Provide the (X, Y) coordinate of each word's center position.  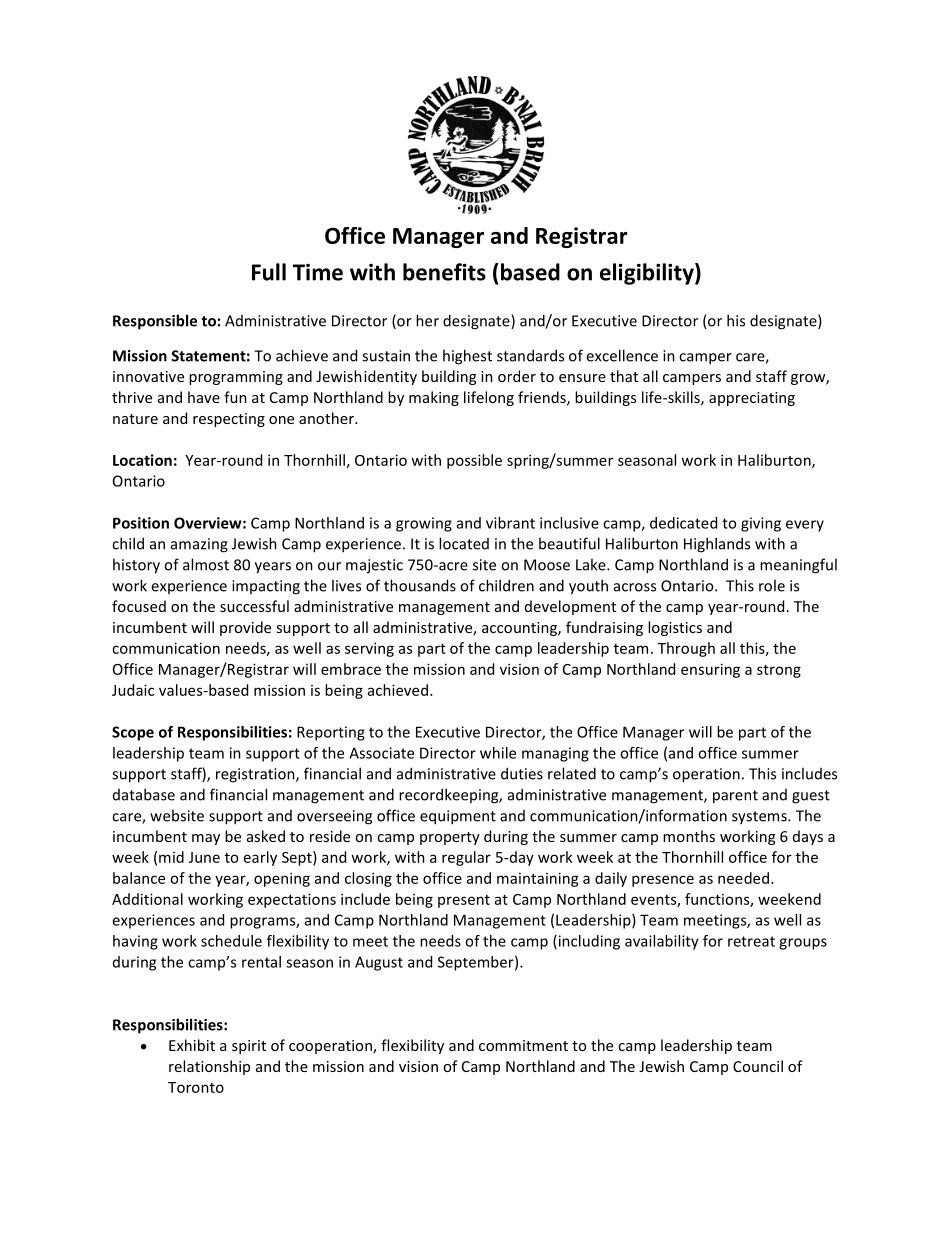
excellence (622, 355)
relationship (209, 1067)
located (464, 543)
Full (269, 272)
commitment (523, 1045)
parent (735, 797)
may (206, 839)
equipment (458, 817)
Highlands (717, 545)
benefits (444, 272)
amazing (199, 545)
